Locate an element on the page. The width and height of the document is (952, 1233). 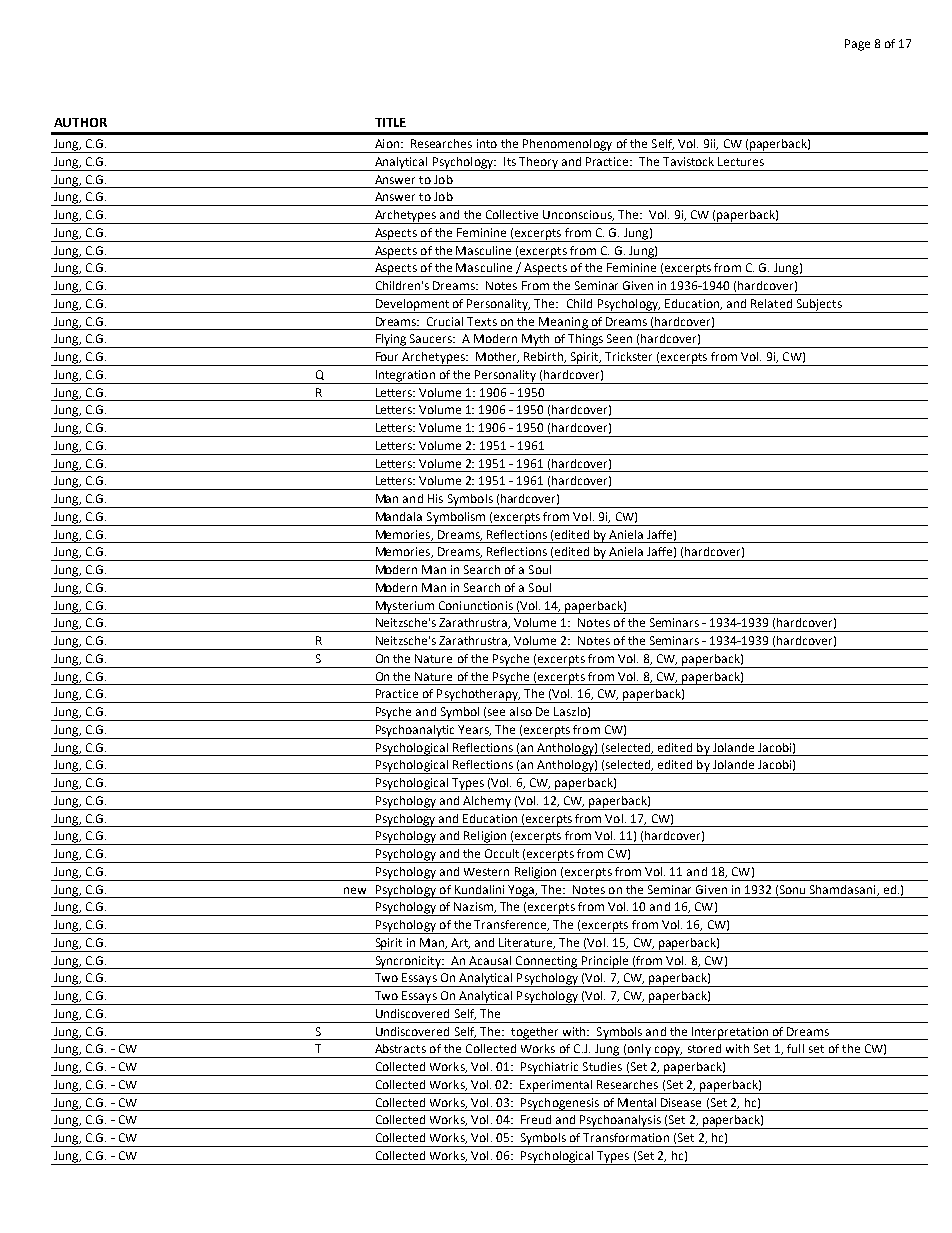
into is located at coordinates (487, 143).
